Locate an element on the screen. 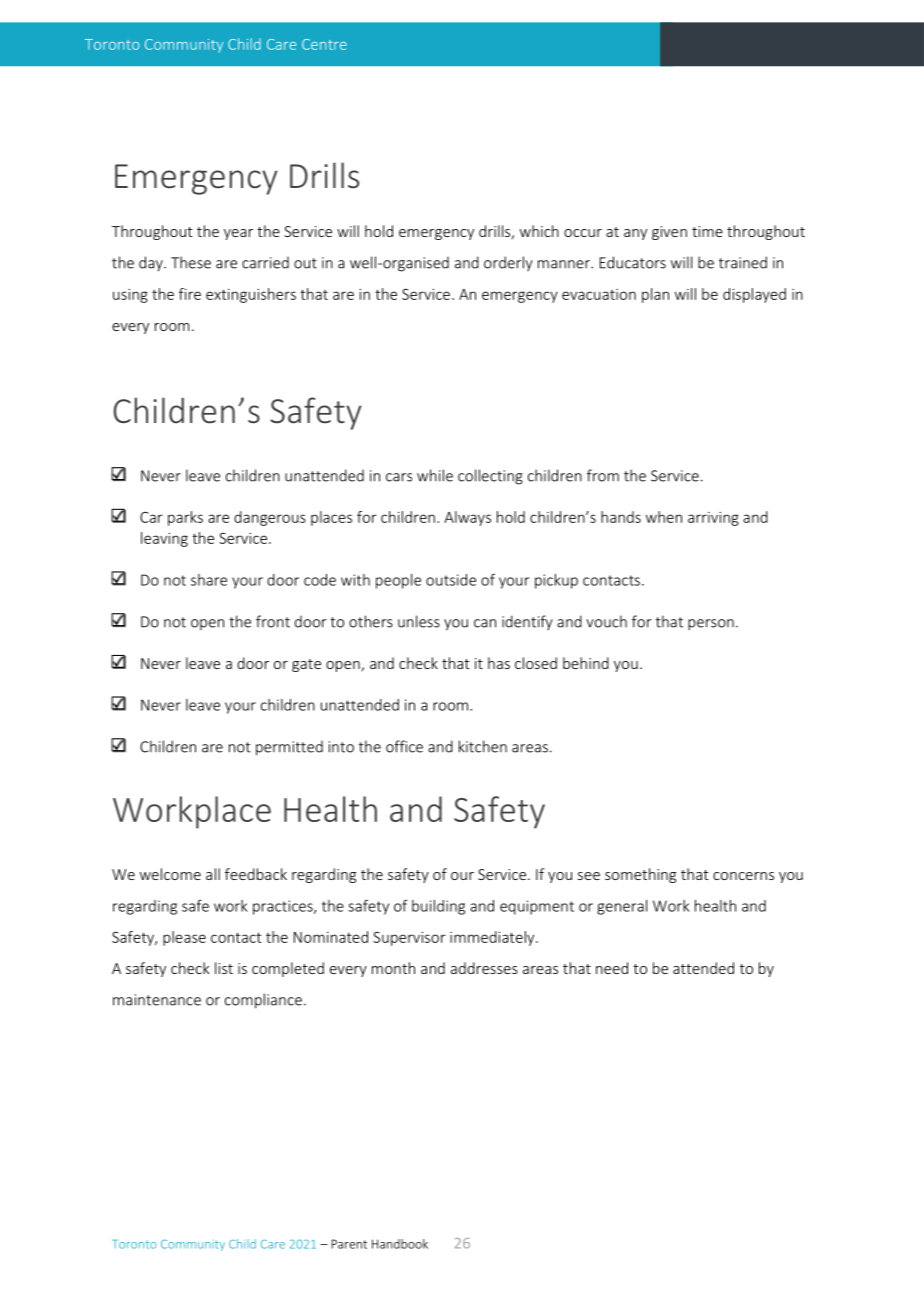  unless is located at coordinates (419, 621).
